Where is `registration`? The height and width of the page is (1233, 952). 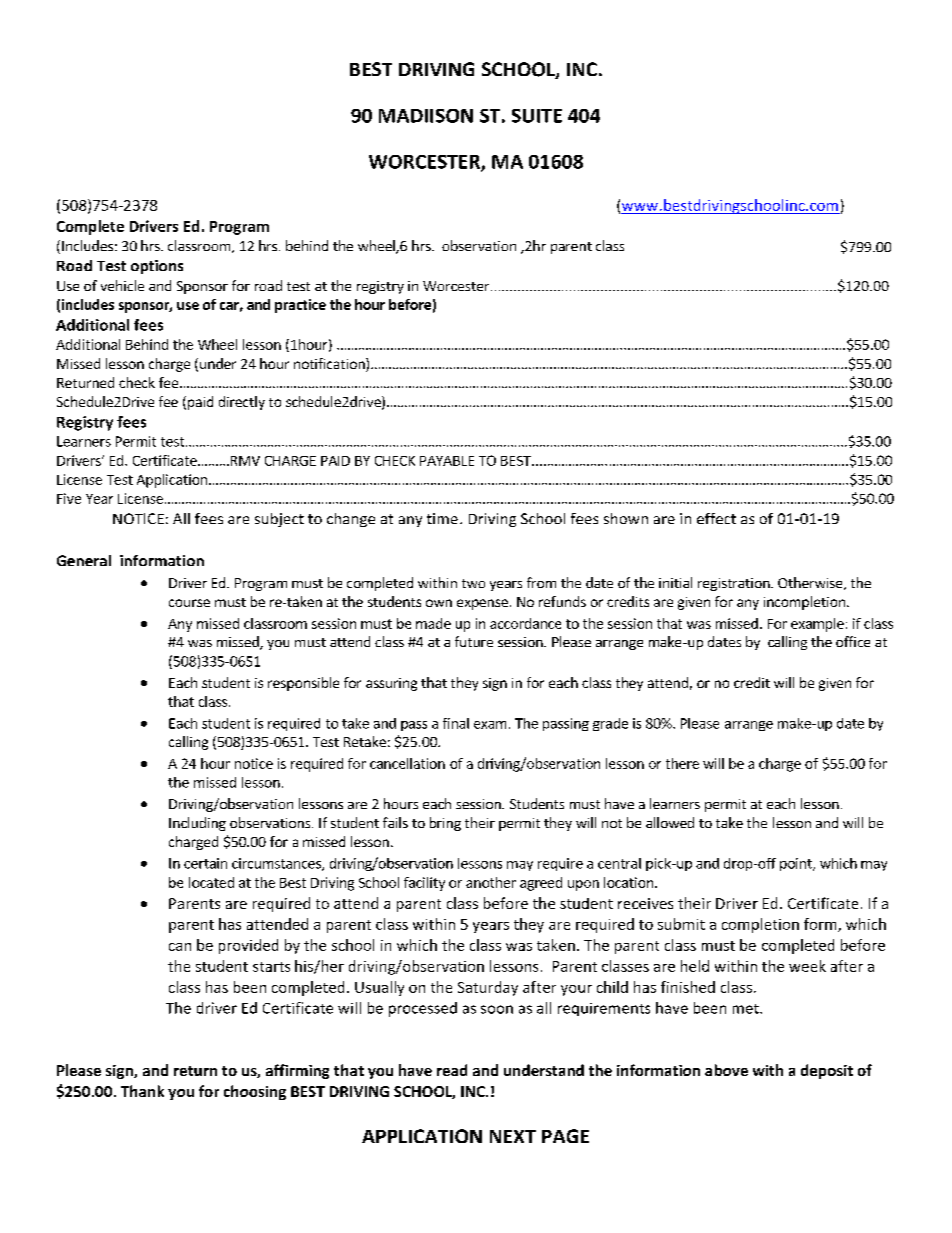 registration is located at coordinates (735, 584).
